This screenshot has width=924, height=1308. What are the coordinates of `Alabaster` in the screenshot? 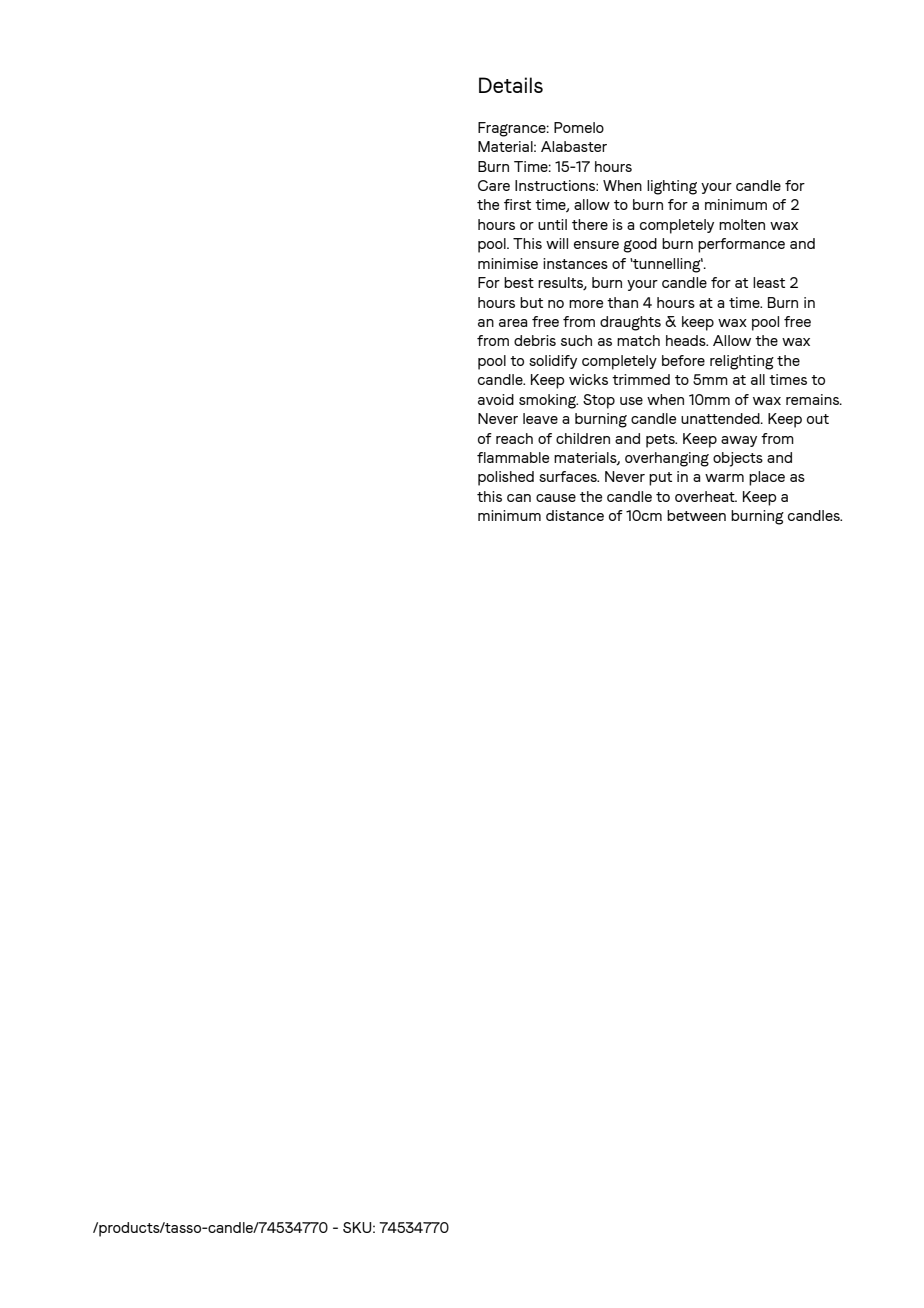 It's located at (574, 146).
